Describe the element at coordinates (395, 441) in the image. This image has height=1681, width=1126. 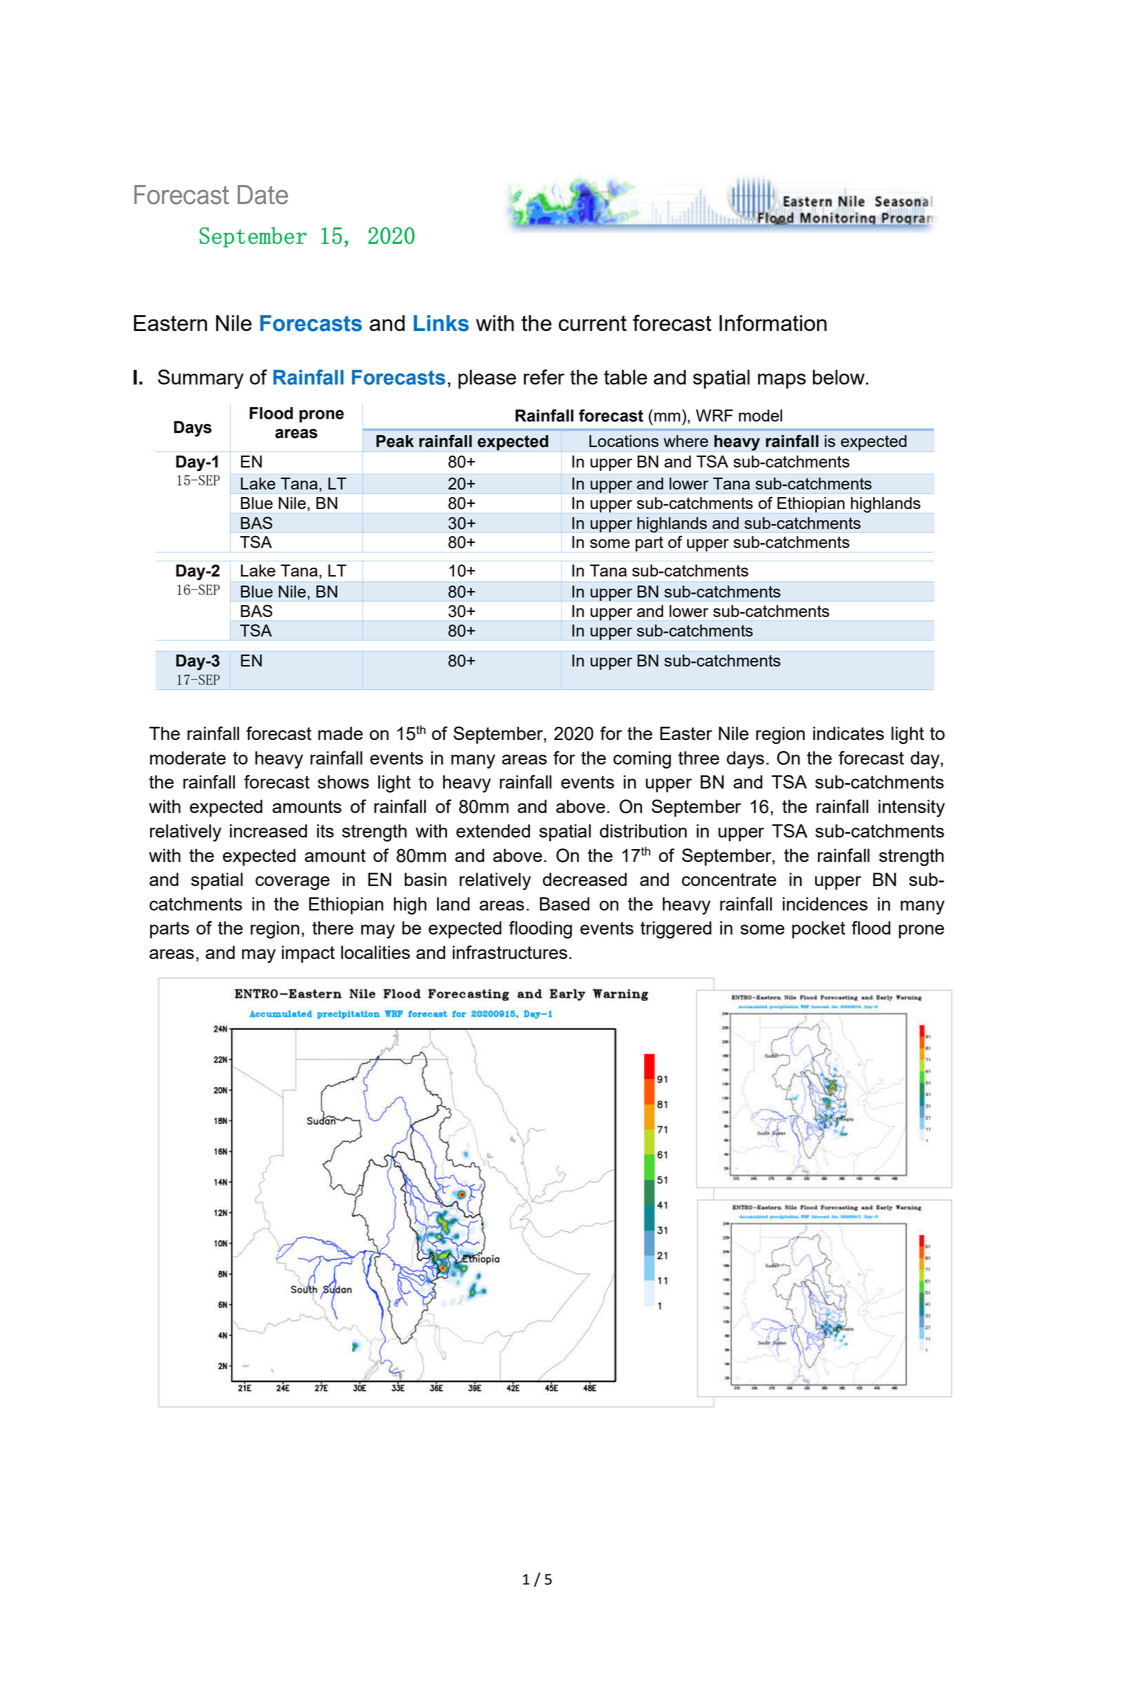
I see `Peak` at that location.
